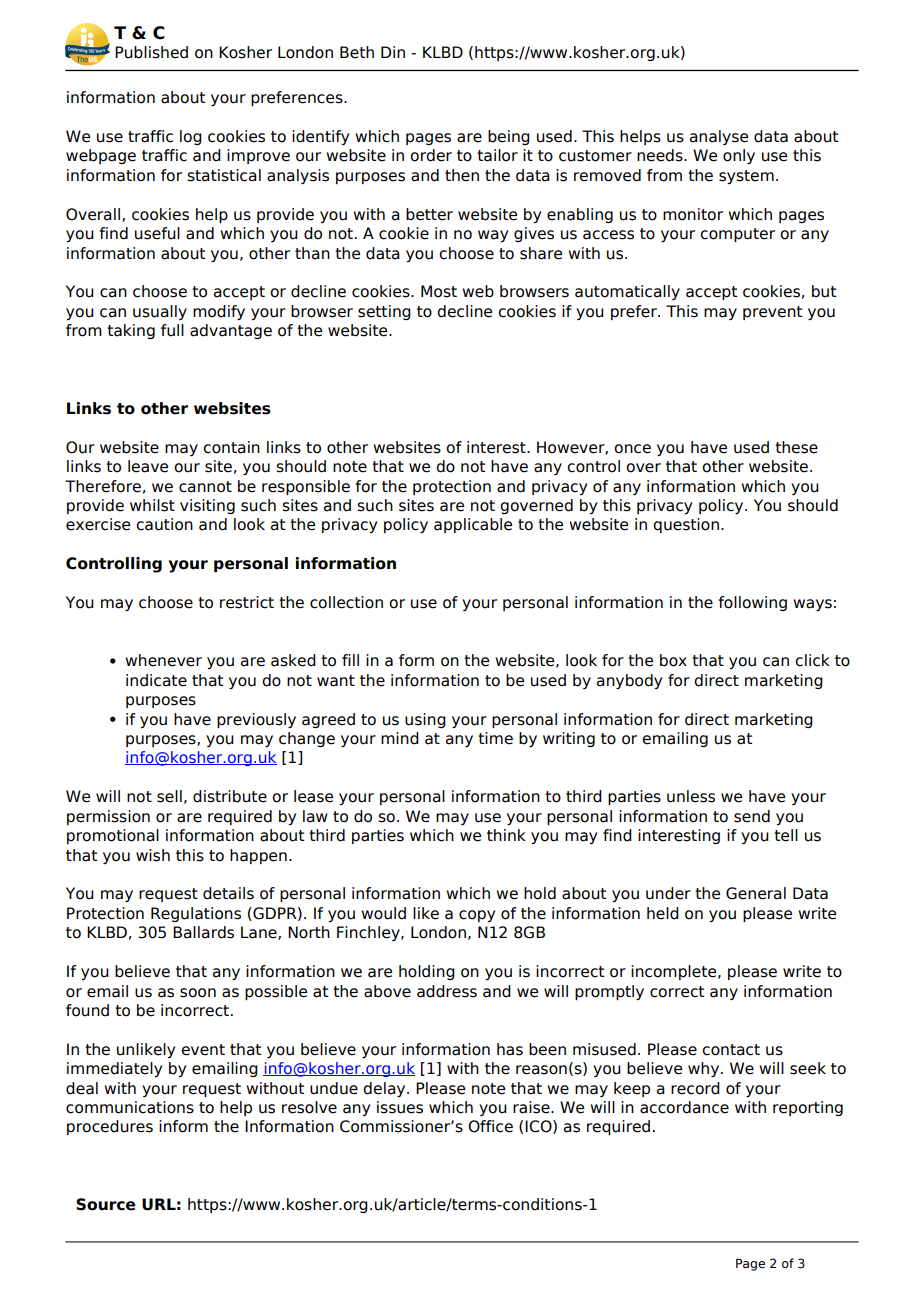  I want to click on General, so click(756, 893).
